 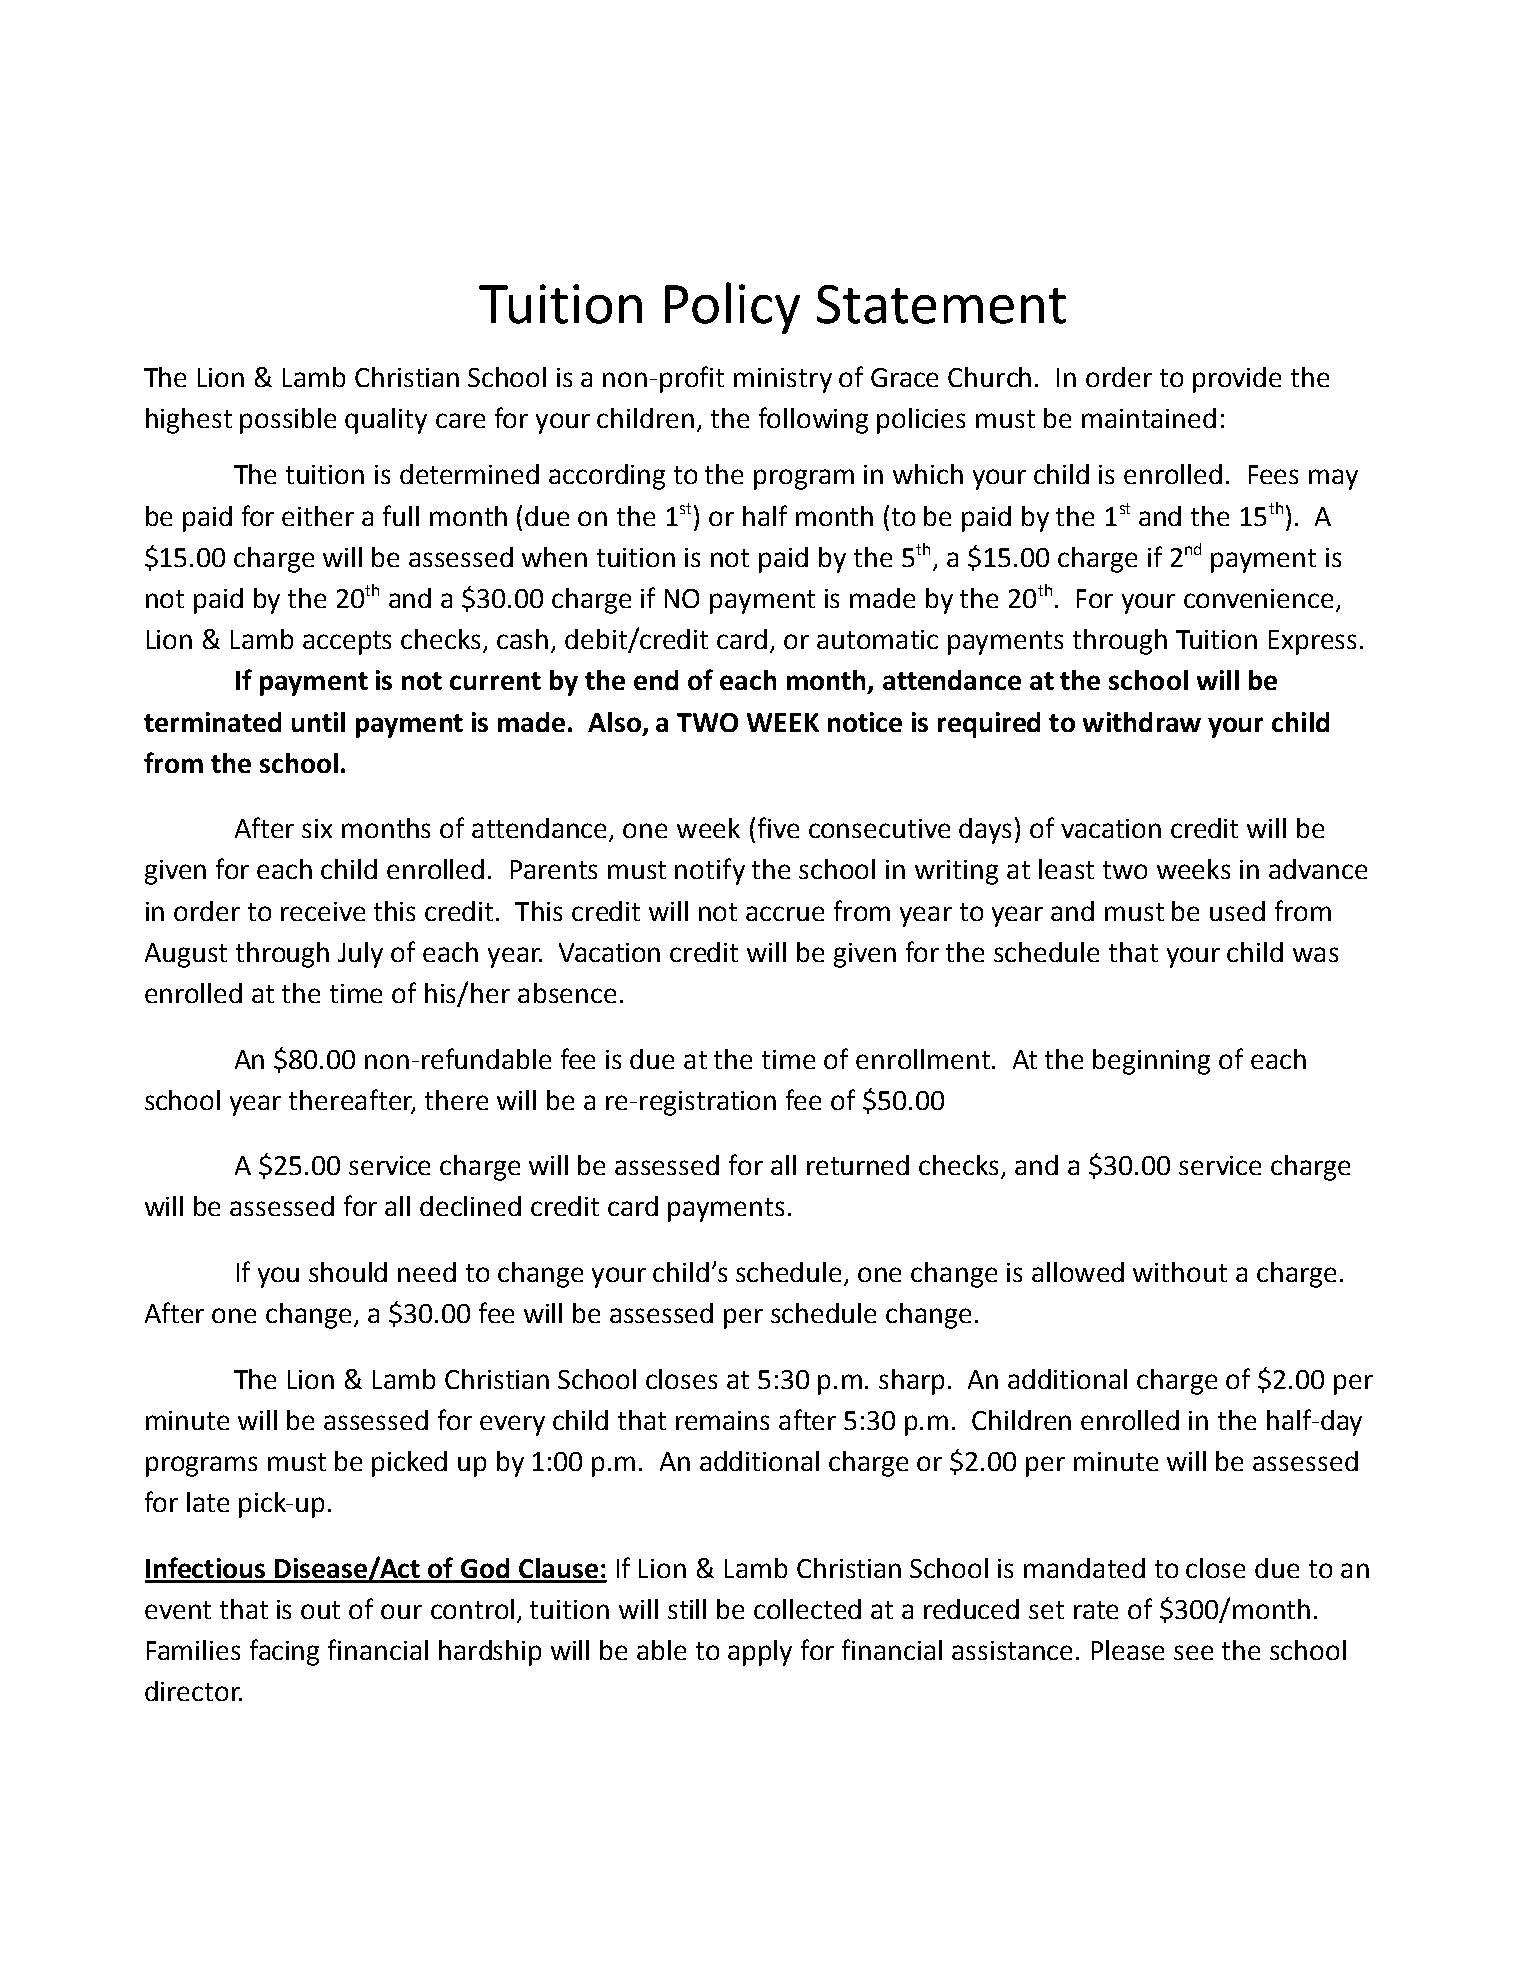 What do you see at coordinates (1151, 1062) in the screenshot?
I see `beginning` at bounding box center [1151, 1062].
